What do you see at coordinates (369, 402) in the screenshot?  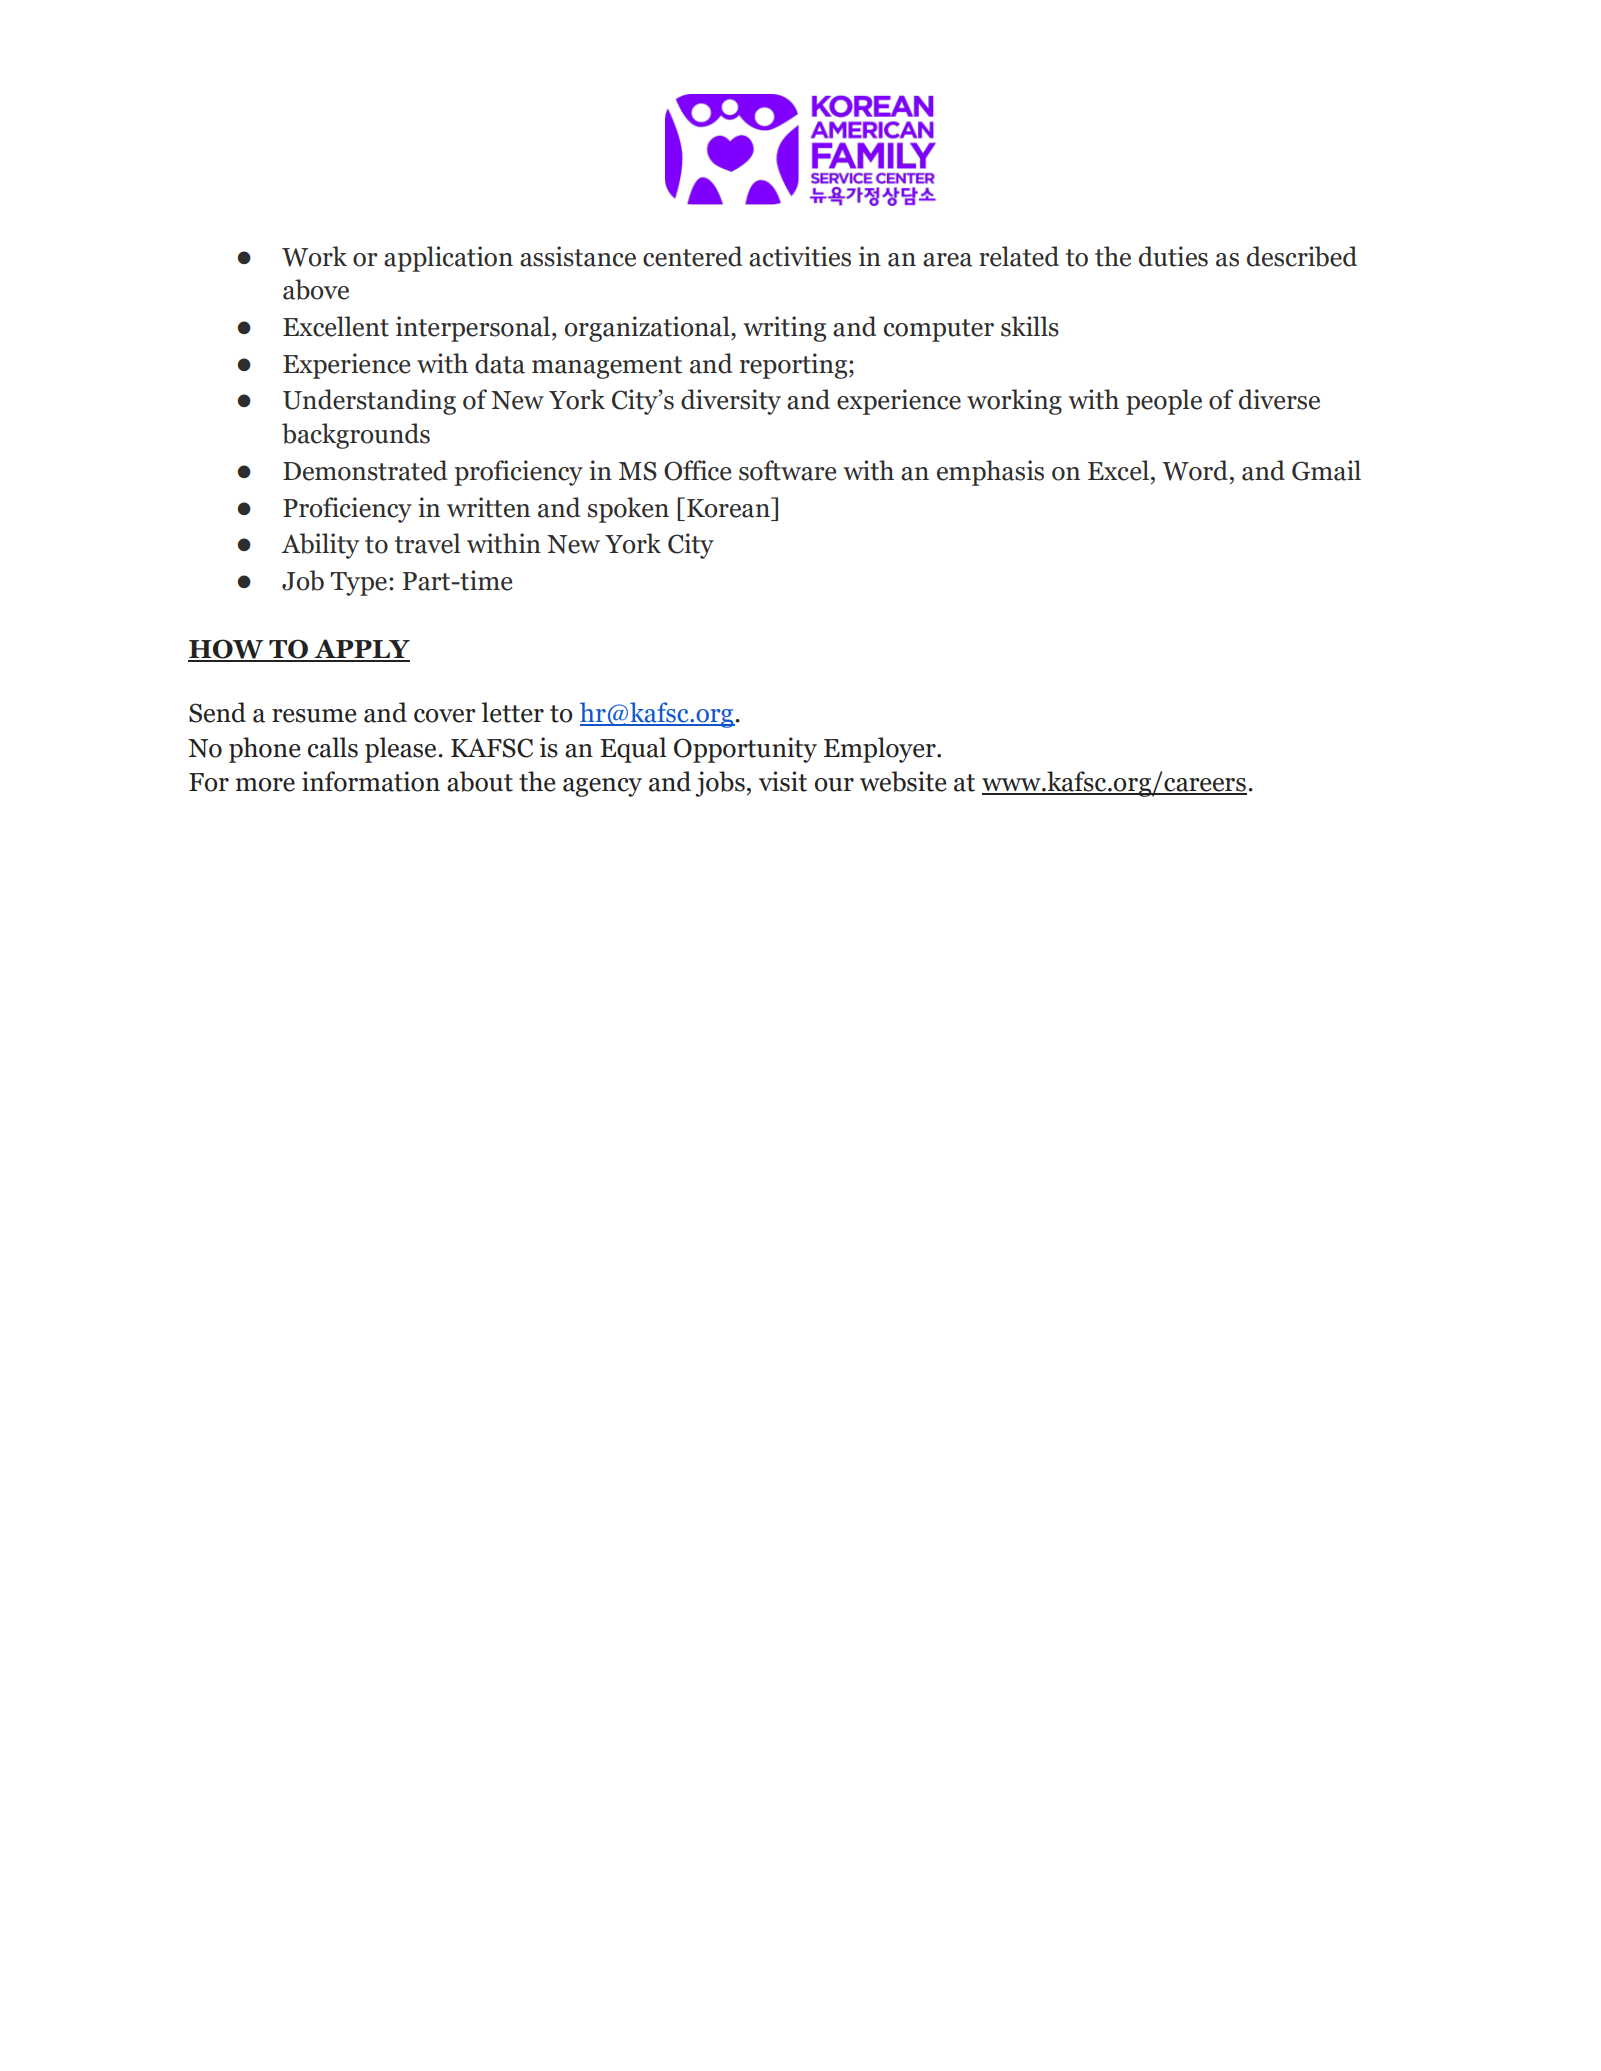 I see `Understanding` at bounding box center [369, 402].
